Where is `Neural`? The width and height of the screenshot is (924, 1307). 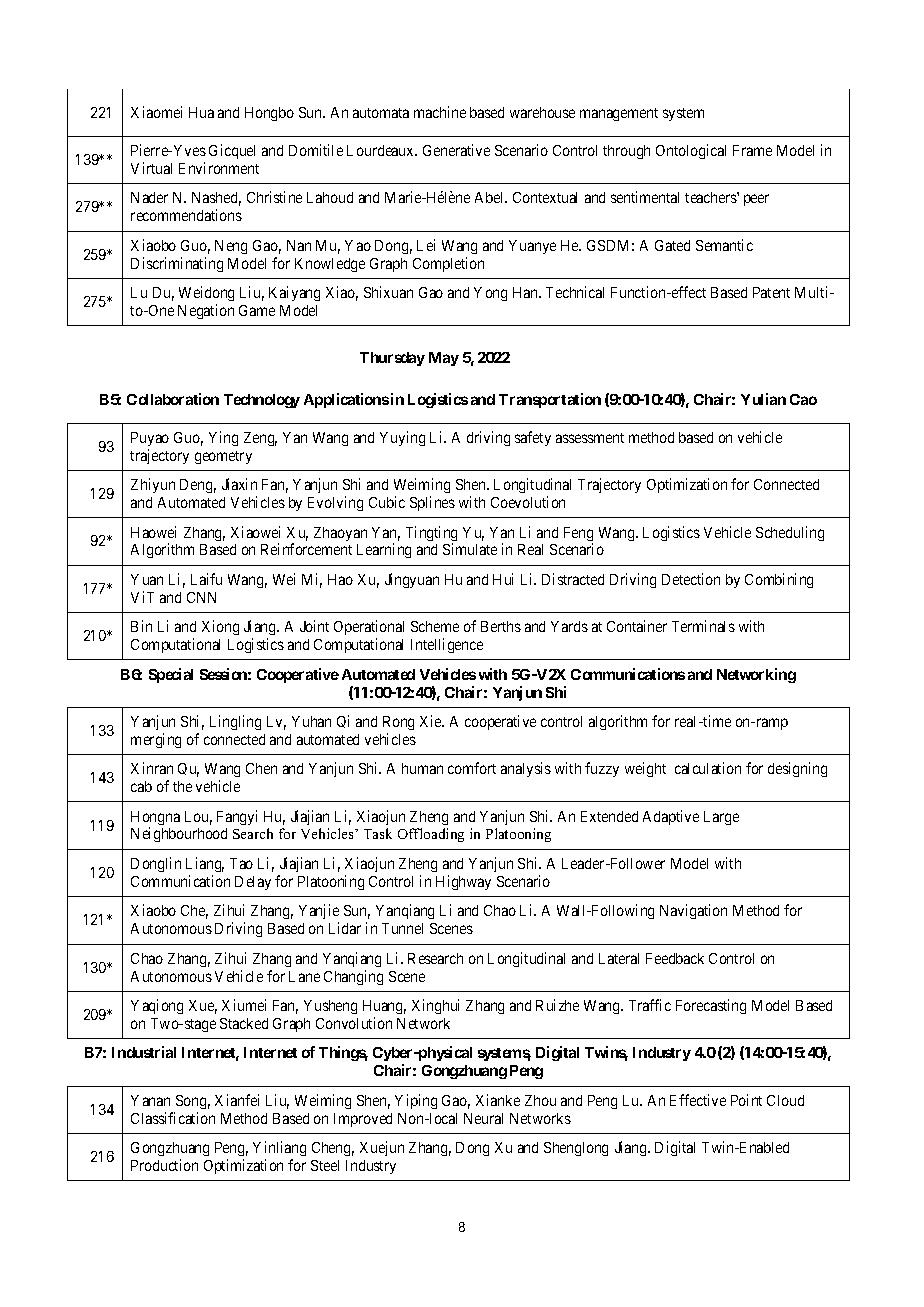 Neural is located at coordinates (483, 1118).
